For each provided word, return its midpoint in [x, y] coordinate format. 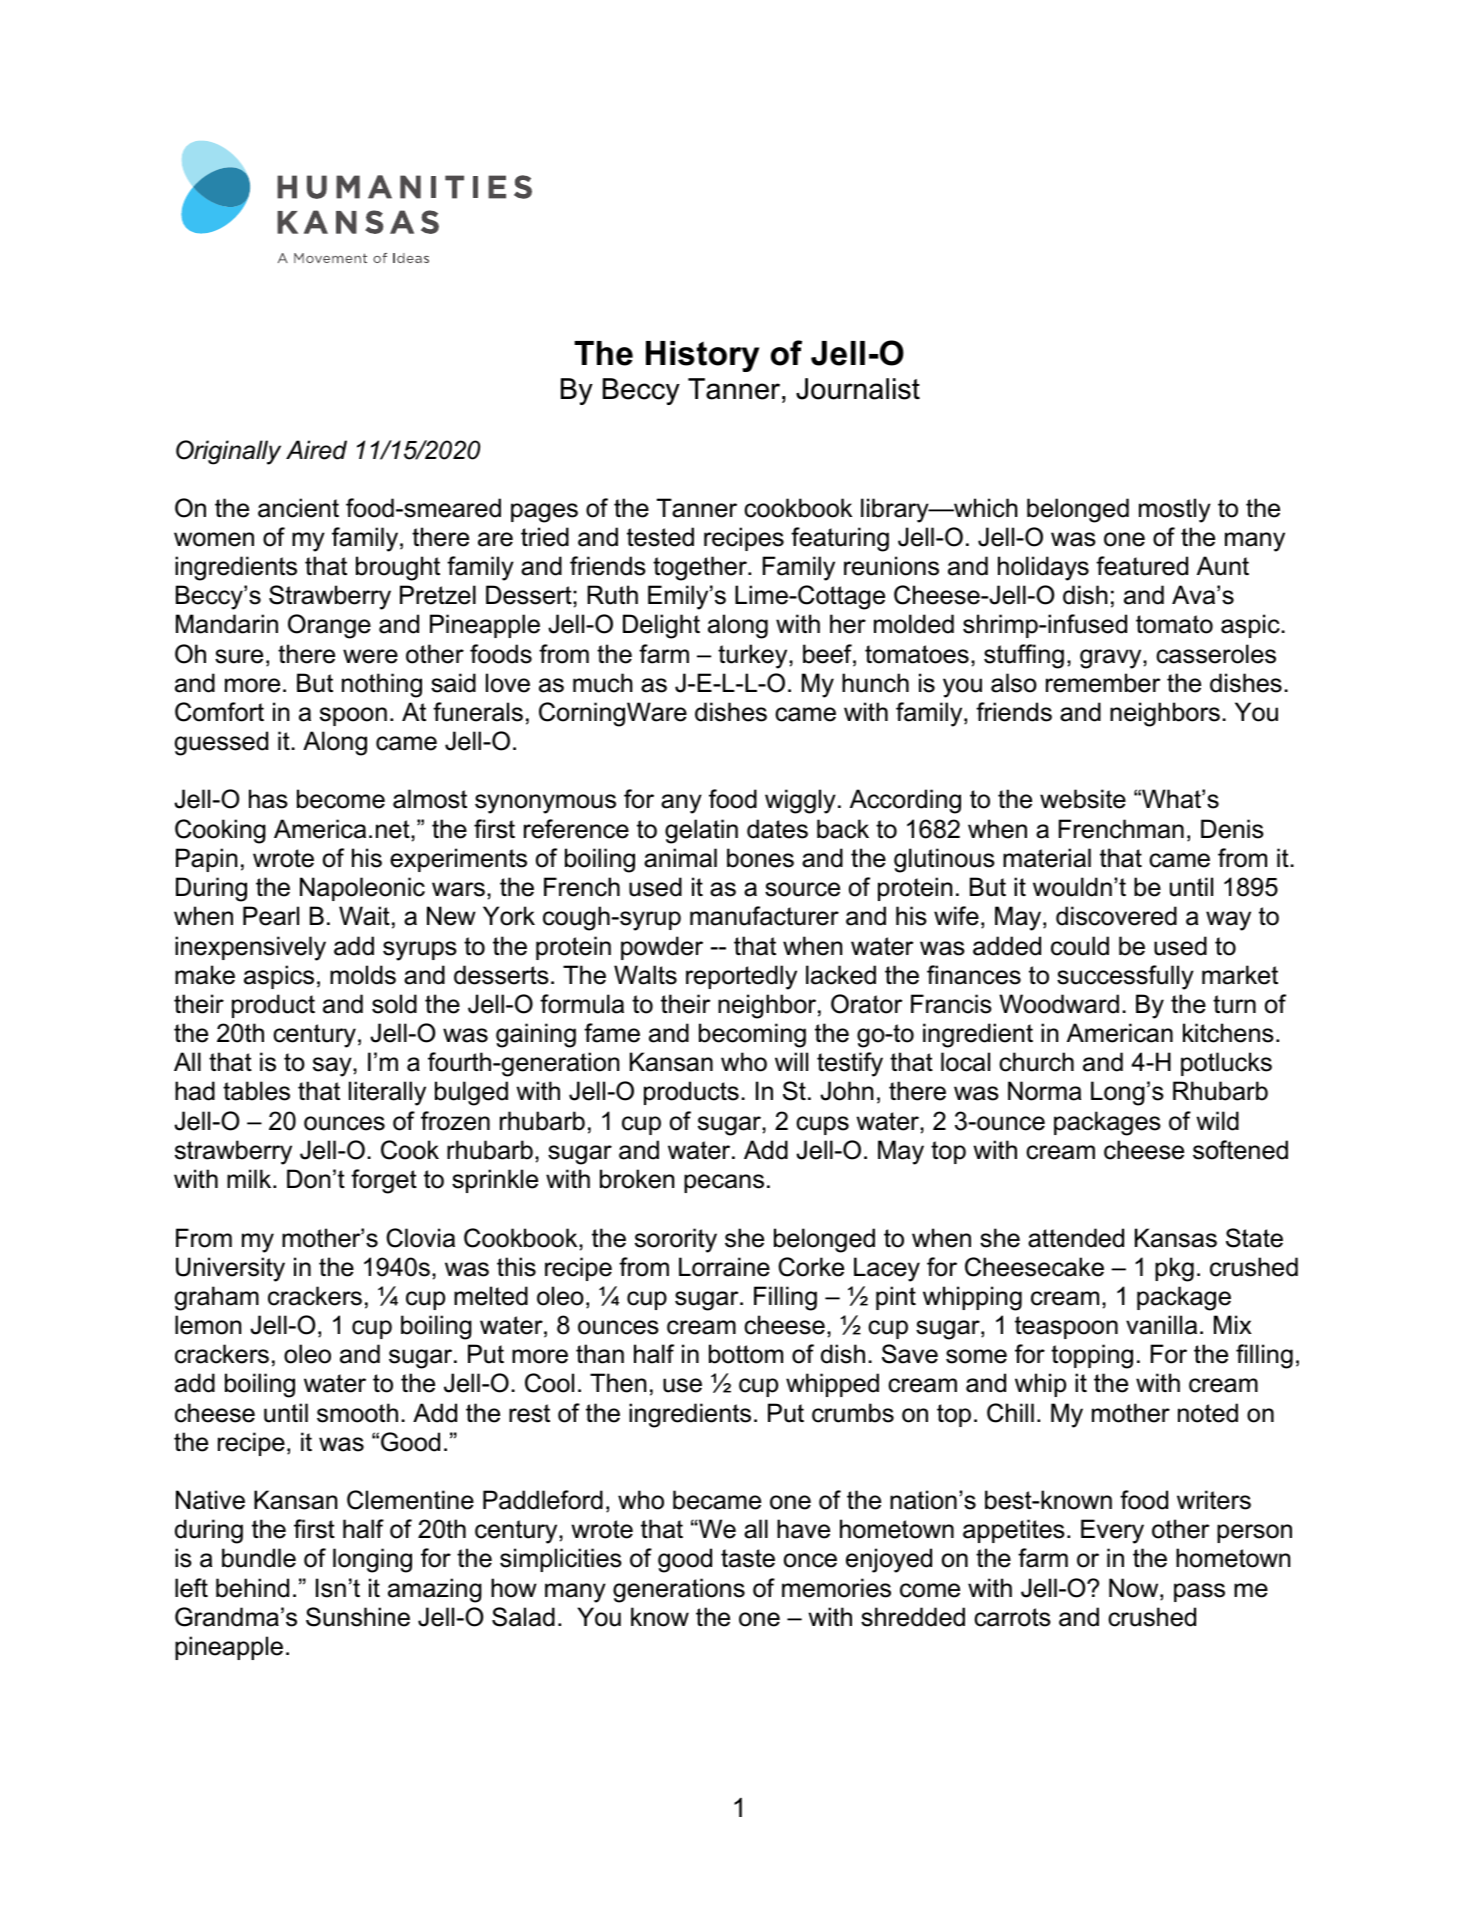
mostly [1175, 510]
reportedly [741, 977]
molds [363, 975]
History [702, 356]
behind [252, 1588]
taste [748, 1558]
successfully [1125, 977]
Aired [316, 450]
